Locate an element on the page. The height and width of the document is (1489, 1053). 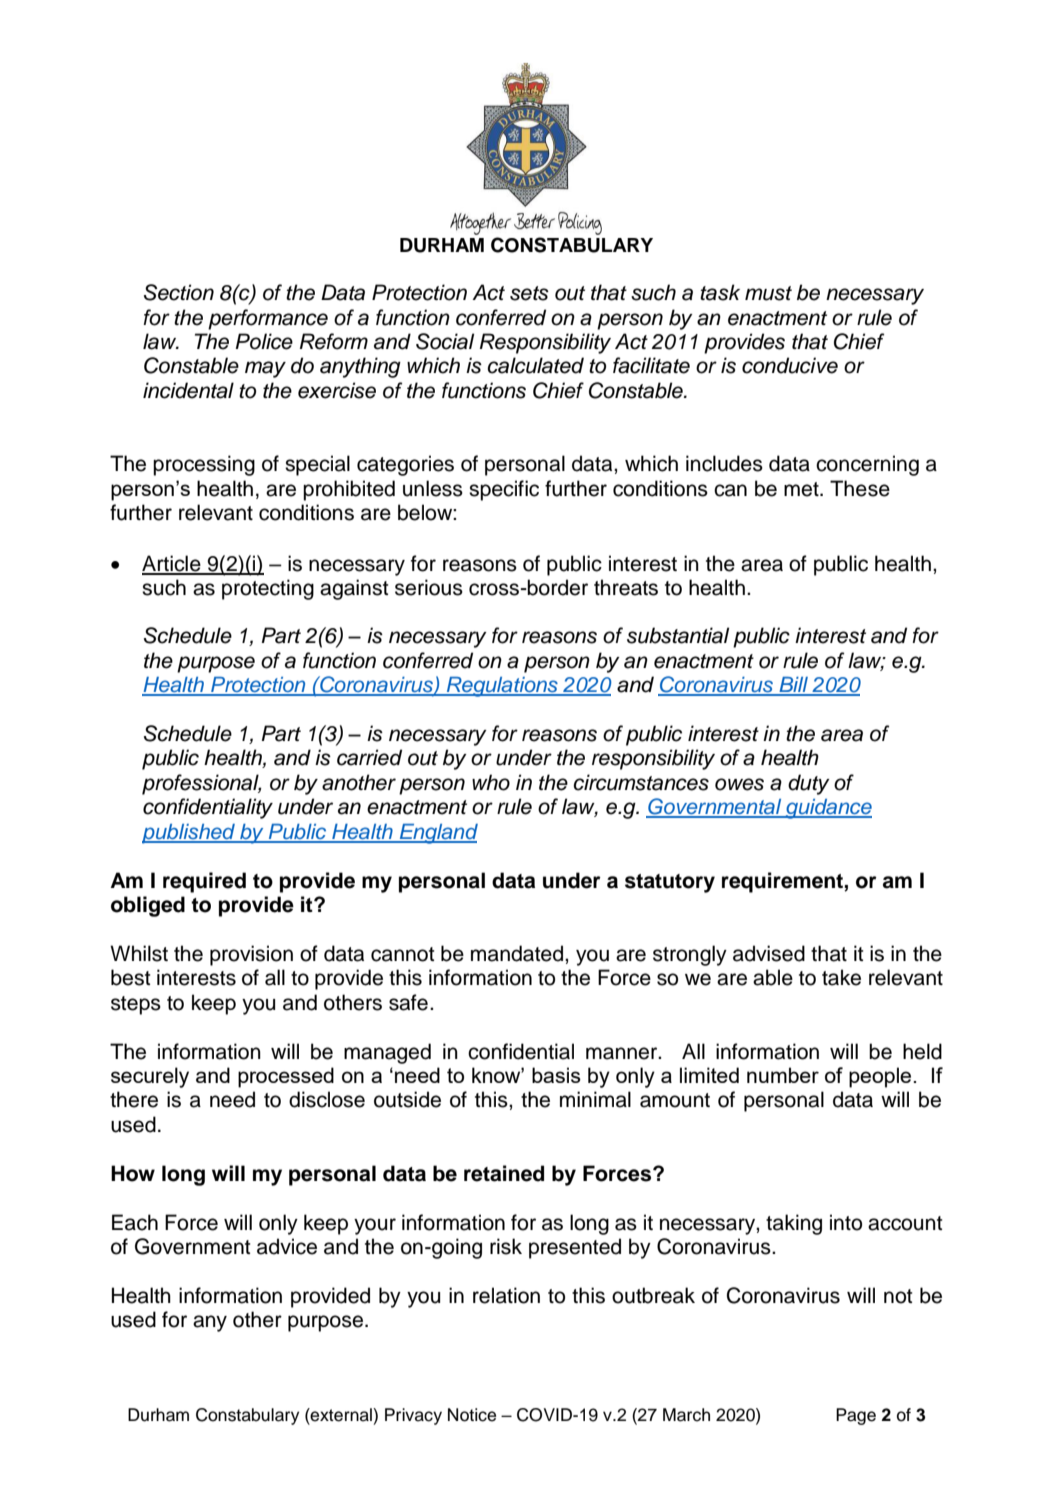
basis is located at coordinates (556, 1075).
